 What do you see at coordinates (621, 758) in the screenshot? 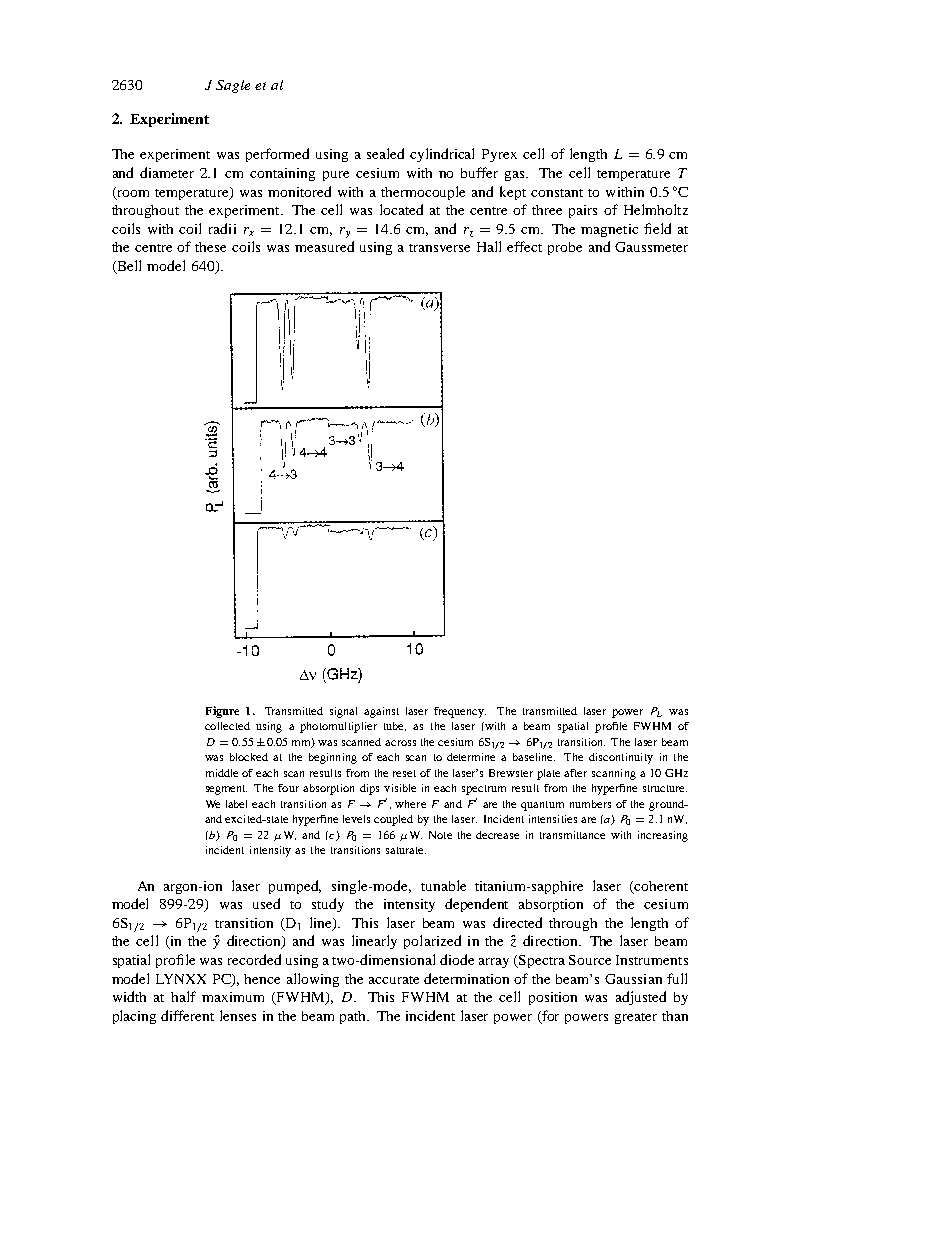
I see `discontinuity` at bounding box center [621, 758].
